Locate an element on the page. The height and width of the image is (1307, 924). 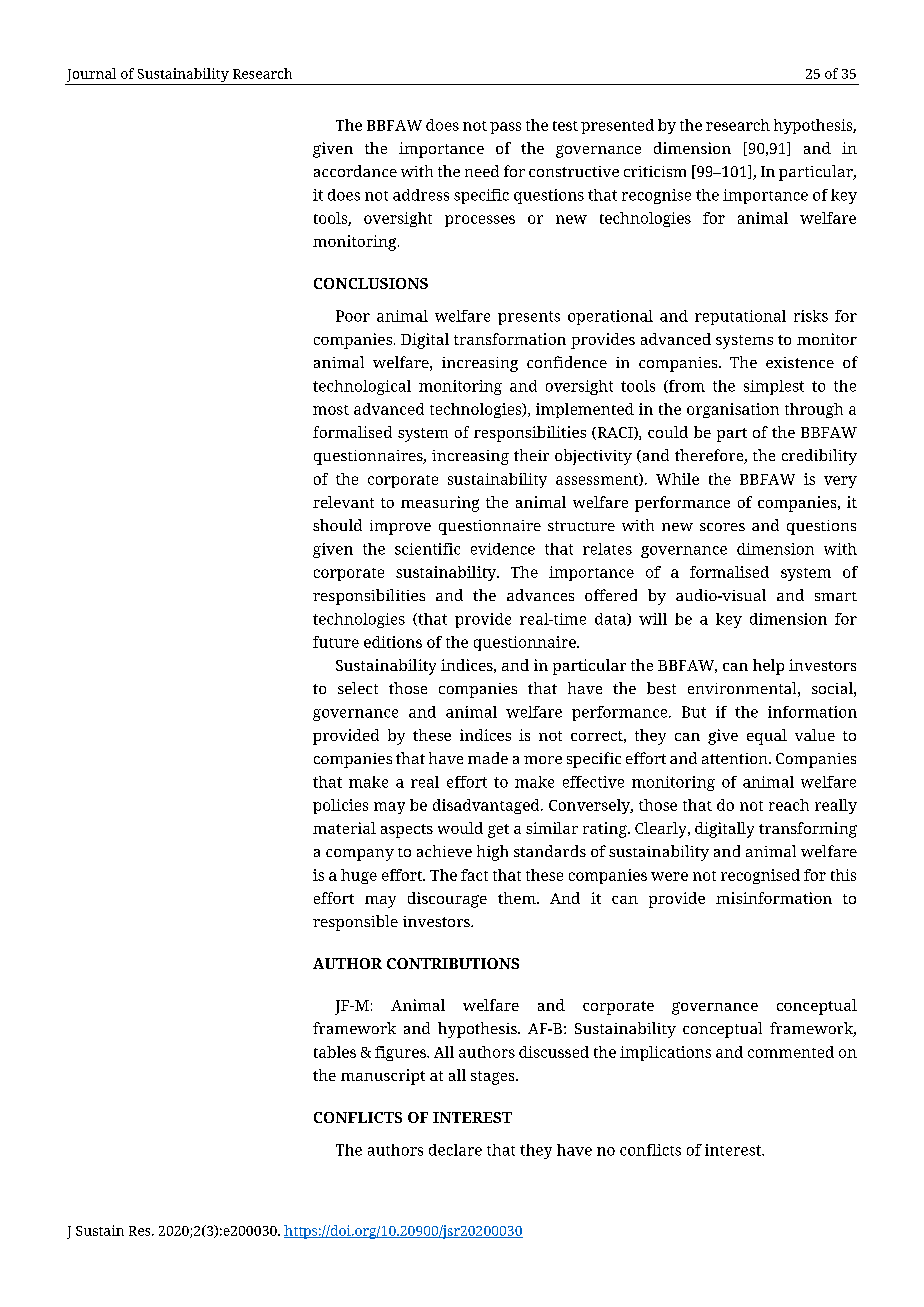
pass is located at coordinates (505, 128).
